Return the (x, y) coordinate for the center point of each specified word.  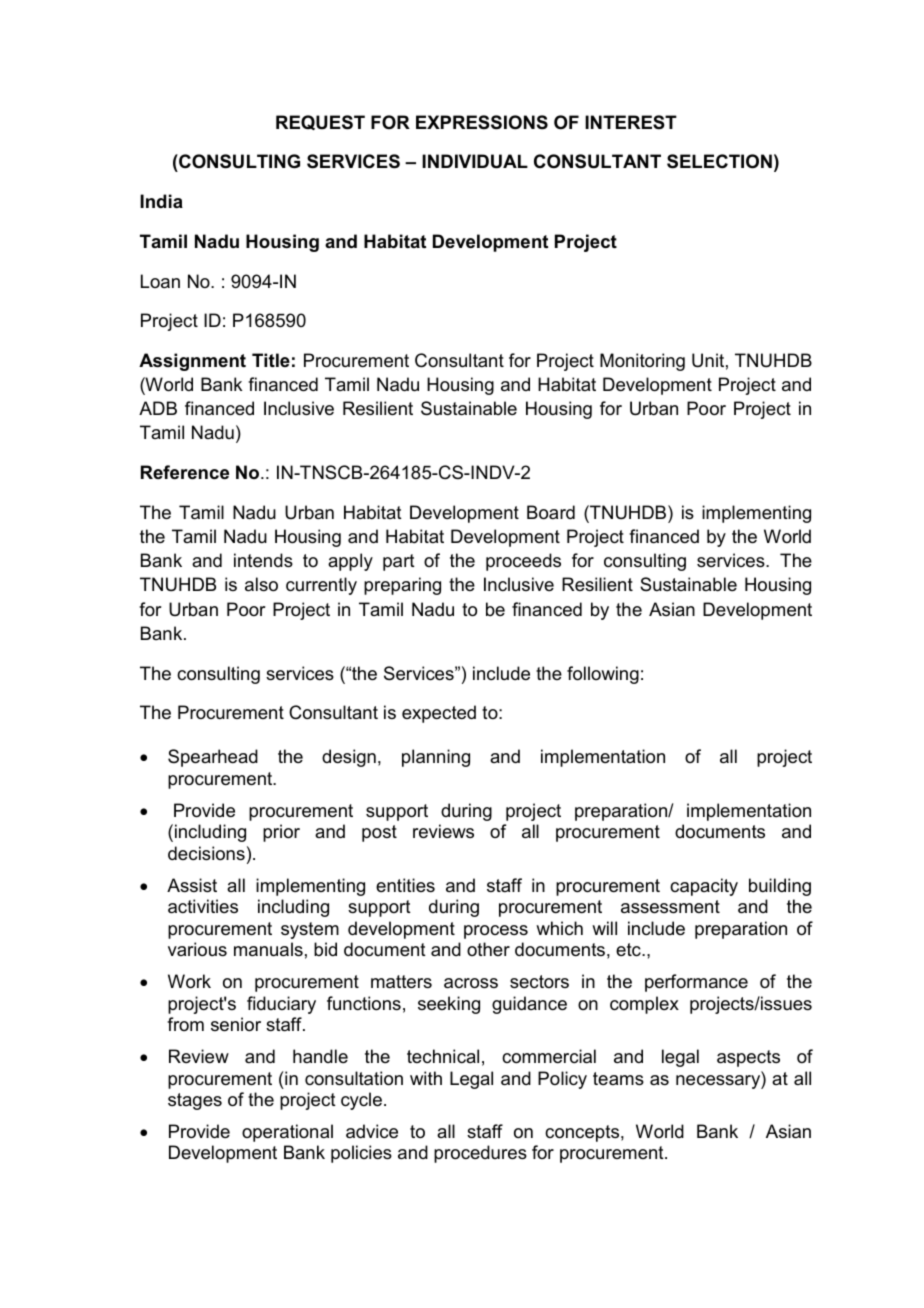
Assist (192, 885)
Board (551, 512)
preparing (402, 586)
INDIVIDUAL (475, 161)
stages (195, 1101)
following (603, 675)
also (261, 584)
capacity (704, 887)
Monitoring (642, 362)
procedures (480, 1154)
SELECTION (719, 161)
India (161, 201)
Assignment (192, 362)
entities (405, 885)
